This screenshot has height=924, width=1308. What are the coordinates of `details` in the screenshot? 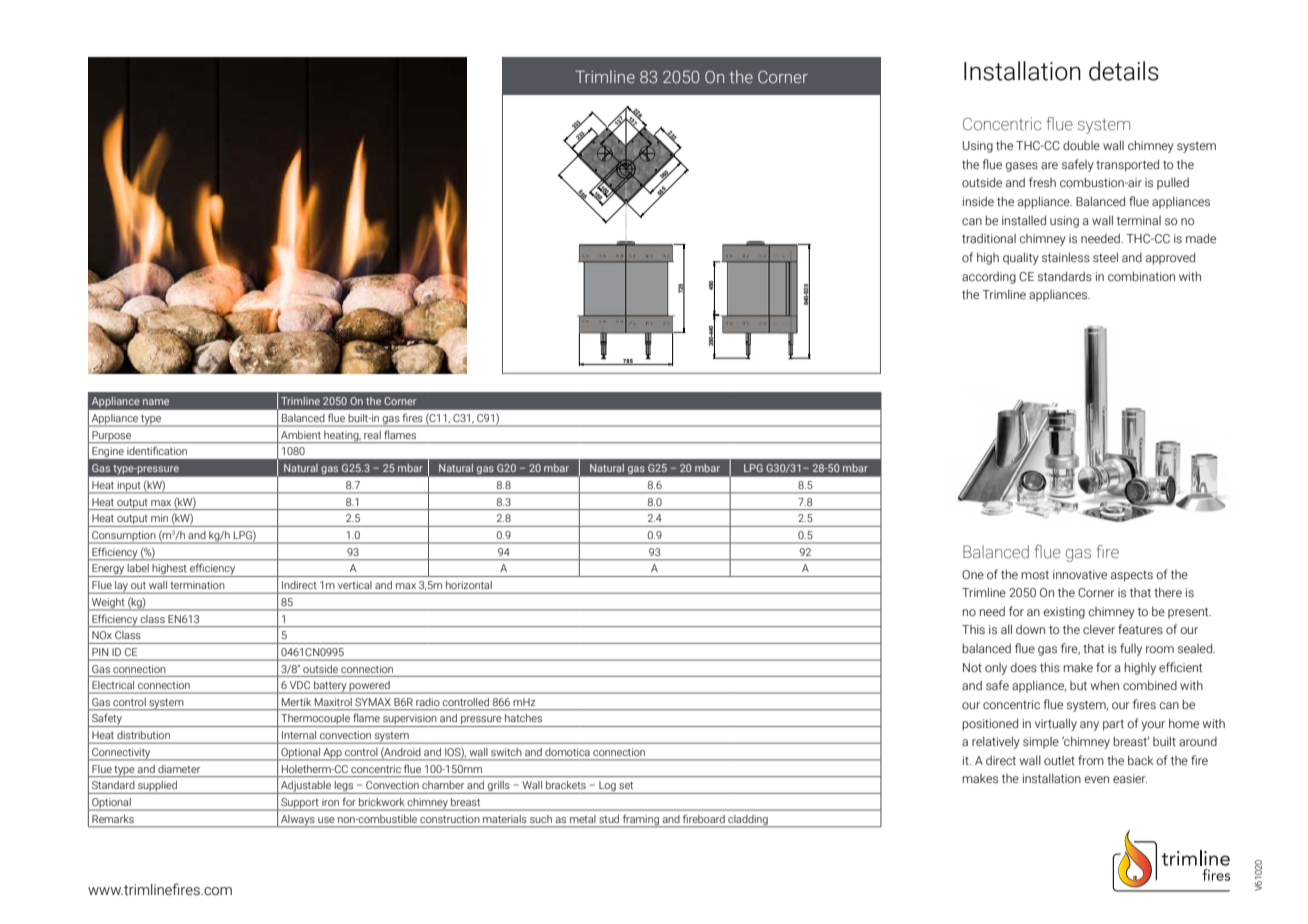 It's located at (1124, 71).
